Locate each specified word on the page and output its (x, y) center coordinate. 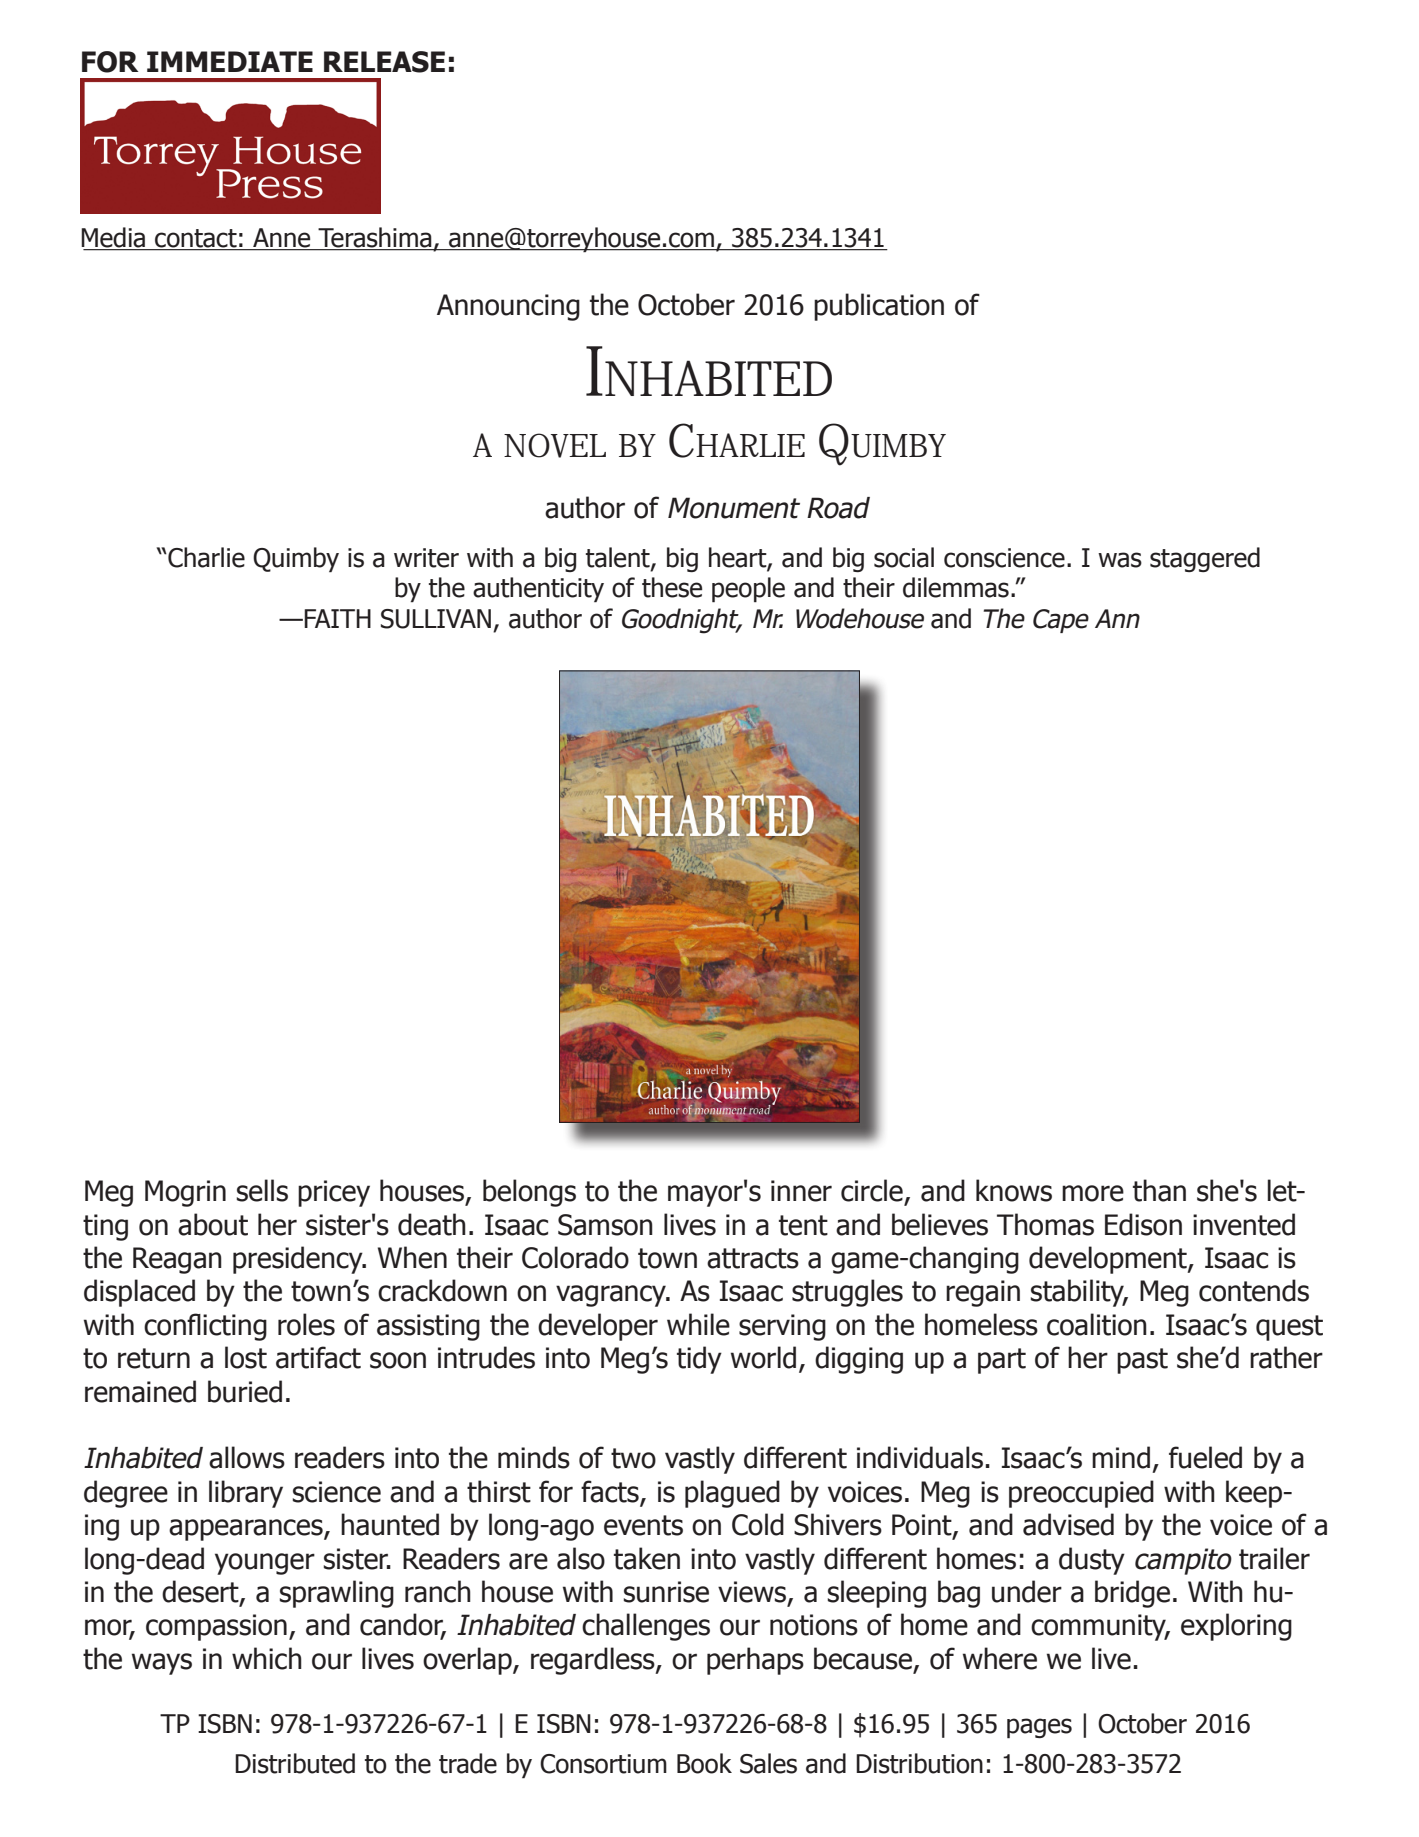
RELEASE (384, 62)
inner (801, 1191)
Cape (1061, 621)
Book (704, 1763)
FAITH (337, 618)
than (1159, 1190)
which (267, 1658)
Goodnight (681, 621)
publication (879, 307)
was (1120, 560)
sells (262, 1190)
